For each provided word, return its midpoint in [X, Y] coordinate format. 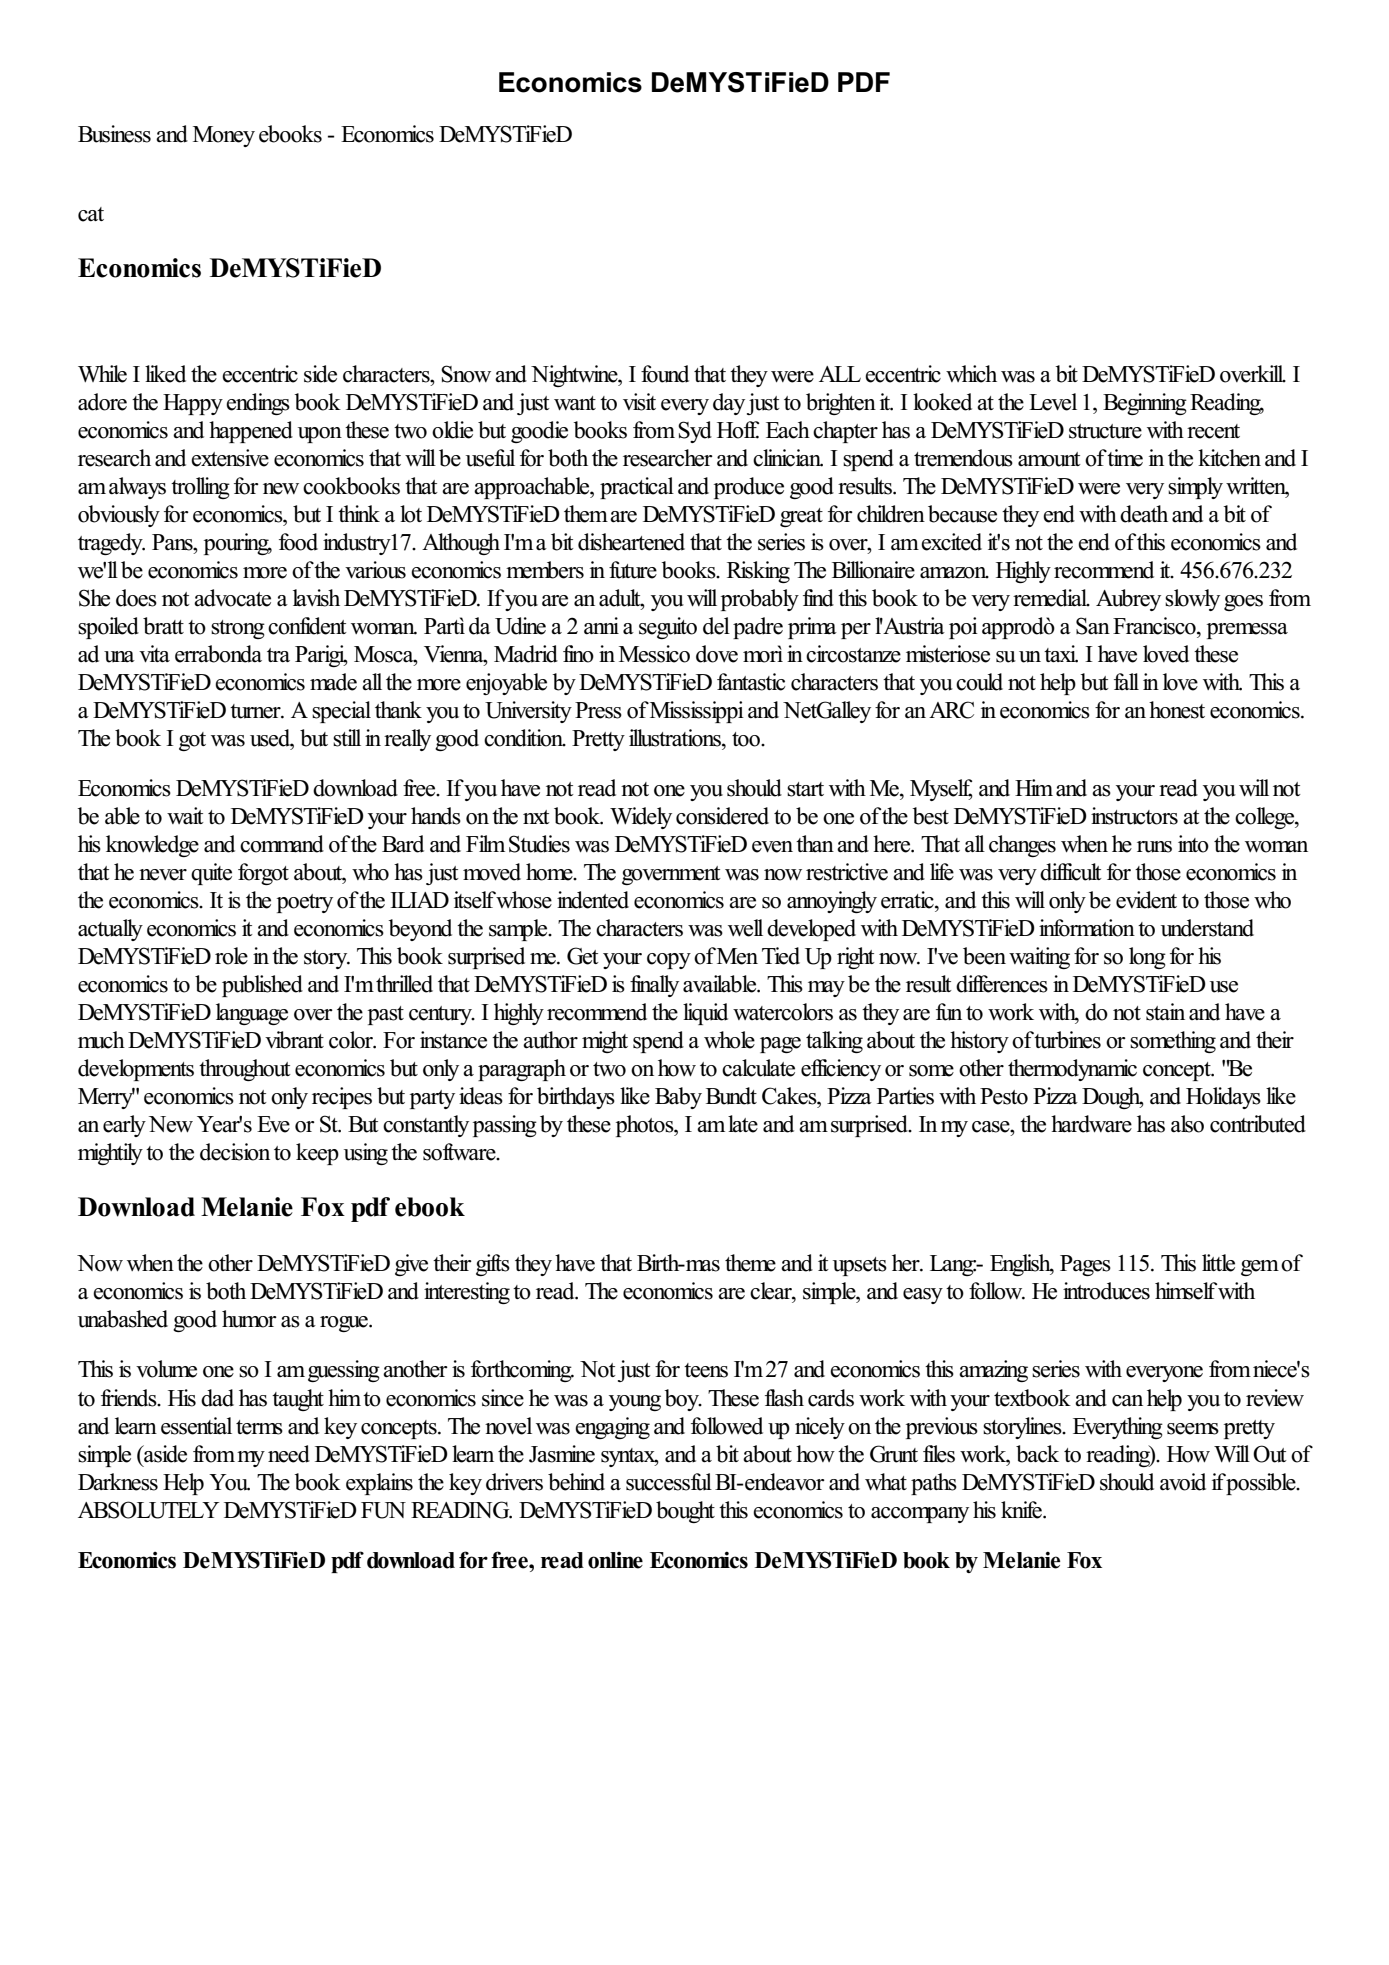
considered [722, 816]
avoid [1183, 1482]
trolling [200, 488]
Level [1053, 402]
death [1144, 514]
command [282, 844]
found [665, 374]
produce [749, 488]
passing [505, 1126]
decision [235, 1152]
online [615, 1560]
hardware [1091, 1124]
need [289, 1454]
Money [224, 136]
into [1193, 844]
